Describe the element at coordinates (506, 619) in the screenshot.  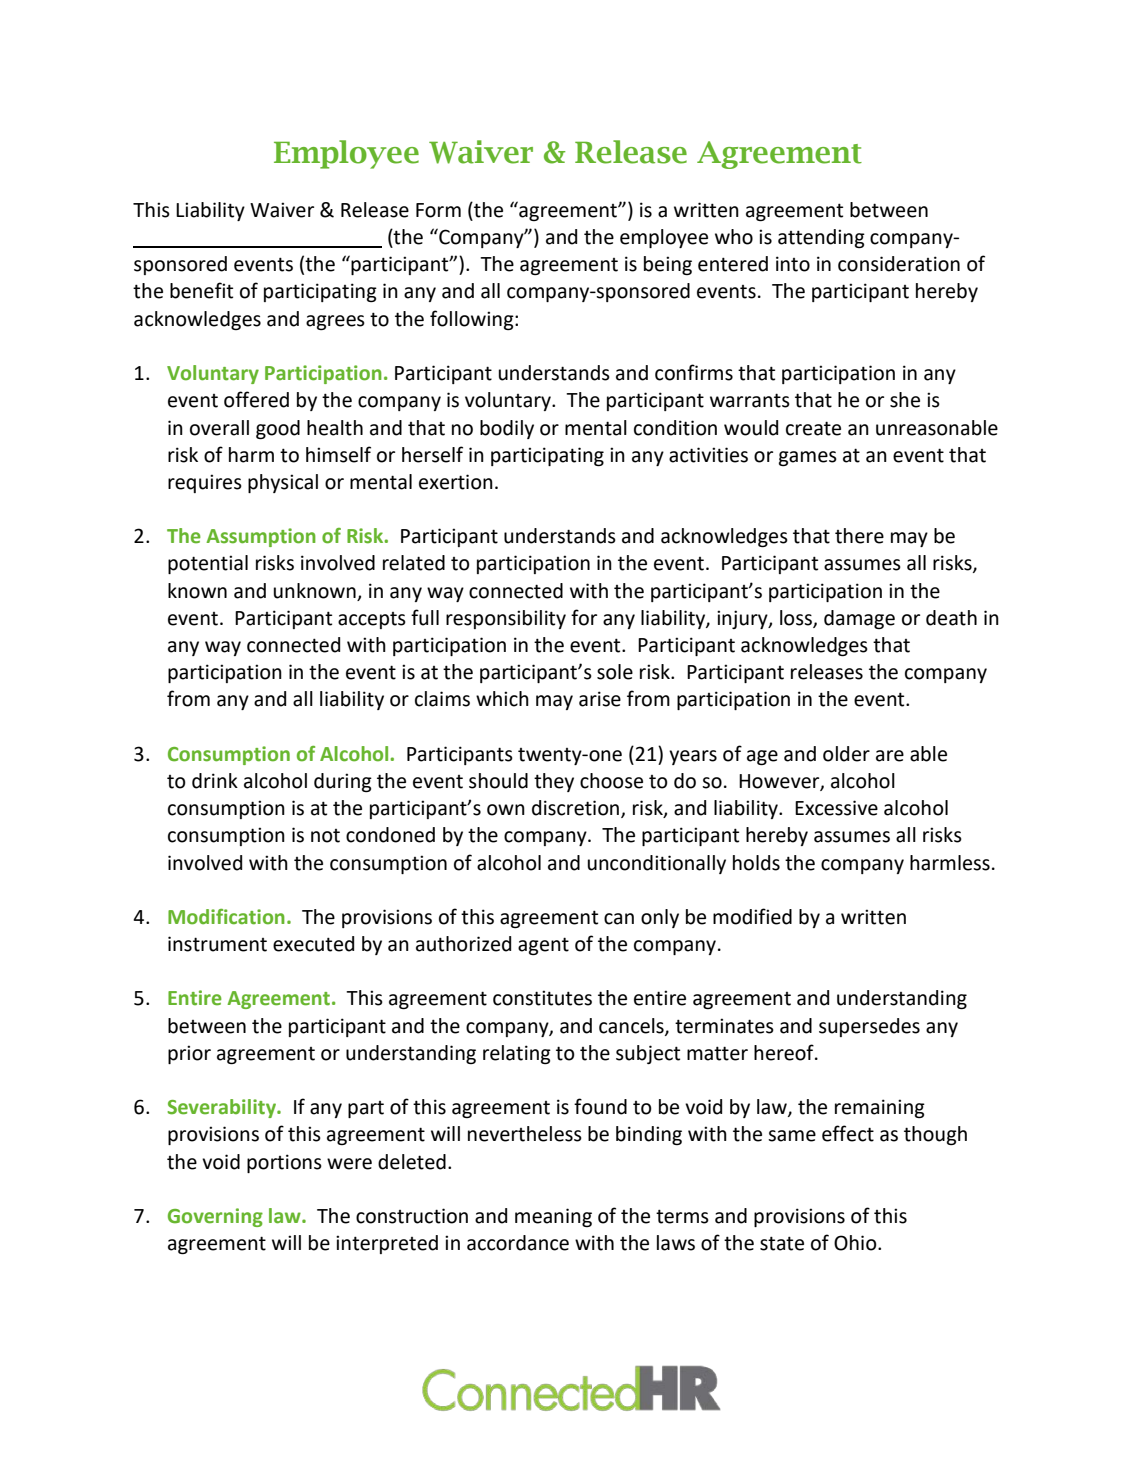
I see `responsibility` at that location.
